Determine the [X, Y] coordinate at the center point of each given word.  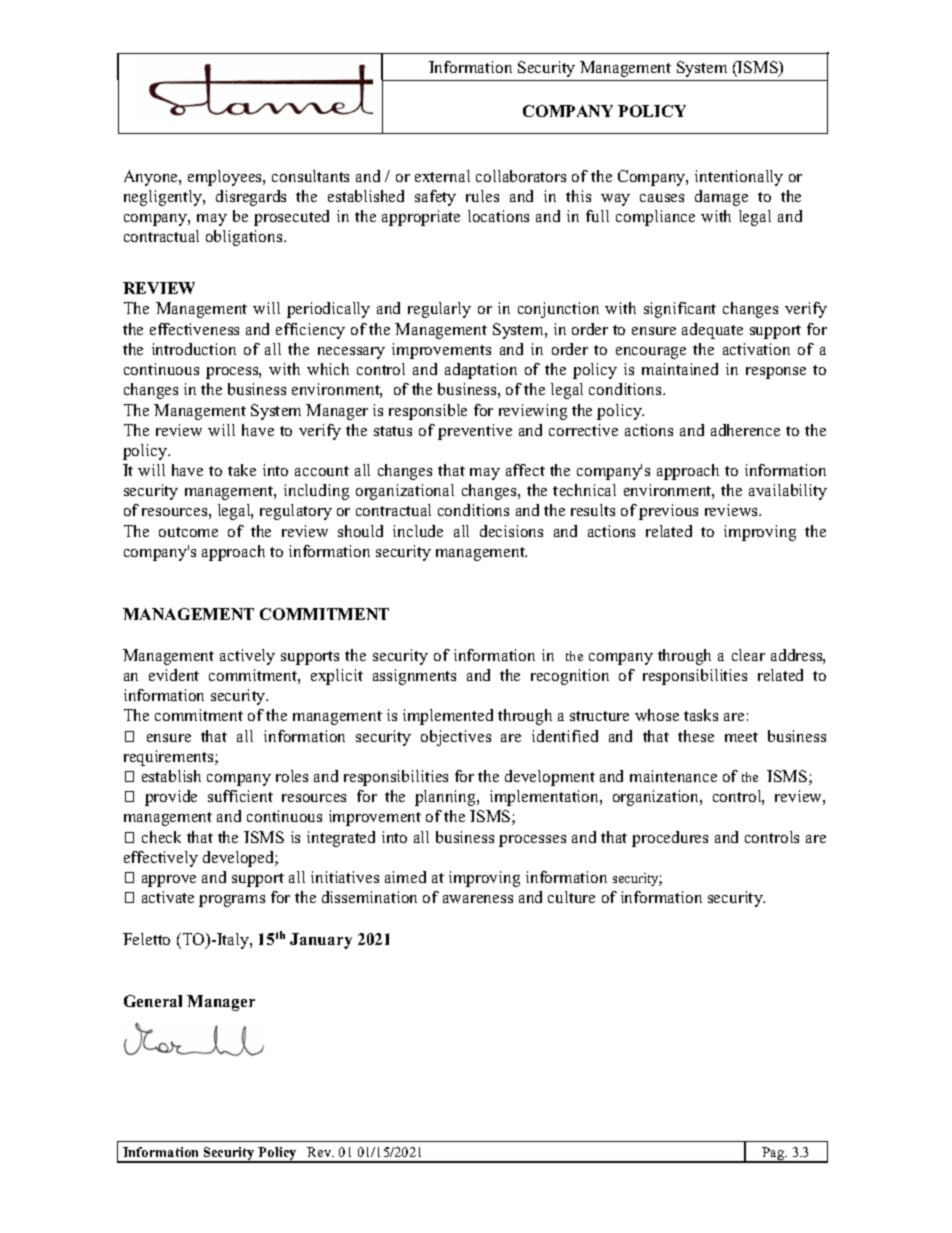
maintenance [673, 776]
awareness [478, 899]
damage [721, 198]
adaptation [481, 371]
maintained [680, 369]
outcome [188, 532]
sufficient [240, 796]
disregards [251, 198]
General [153, 1001]
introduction [194, 349]
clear [748, 655]
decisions [511, 531]
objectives [456, 738]
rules [482, 196]
